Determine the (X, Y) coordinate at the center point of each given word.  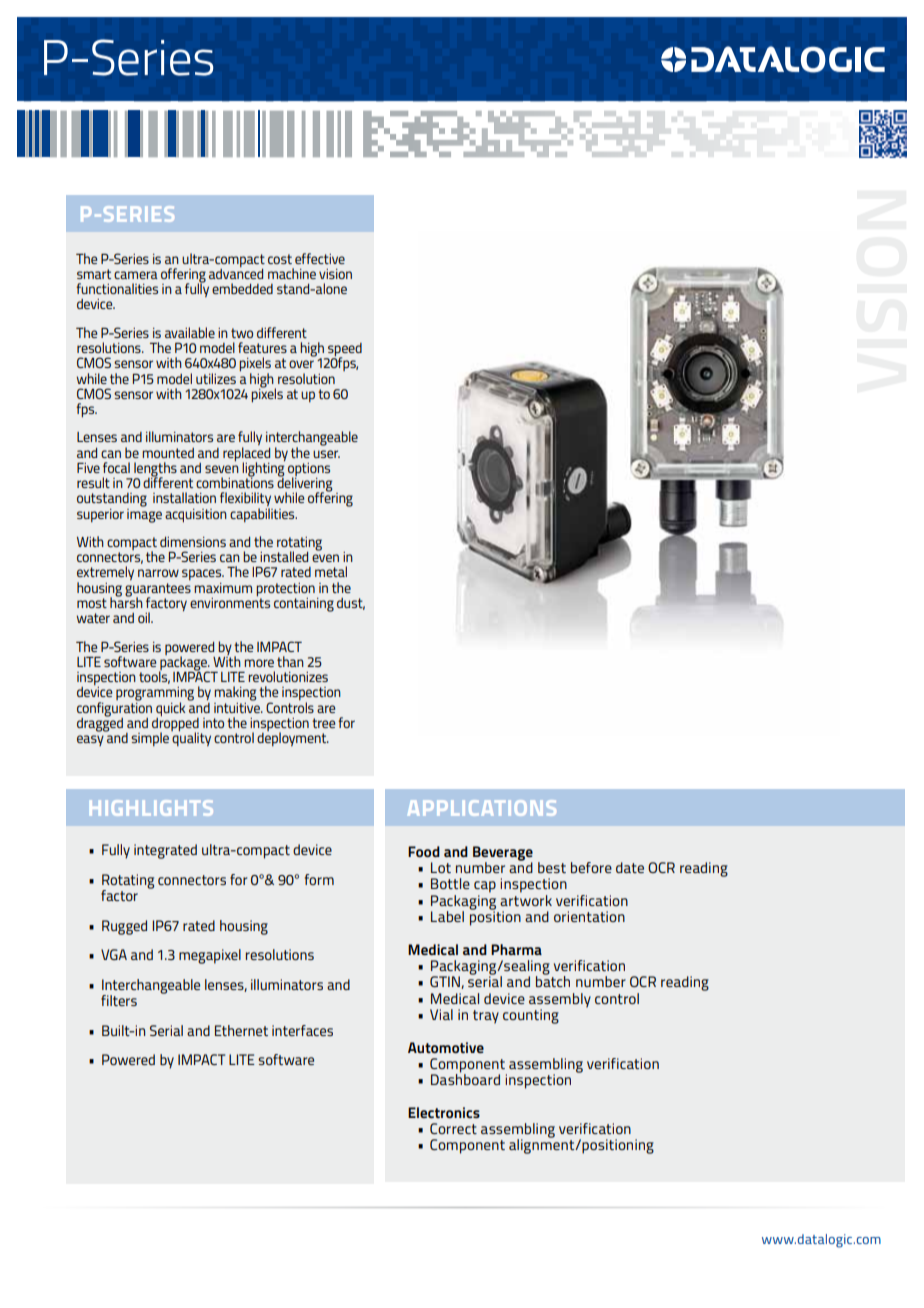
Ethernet (241, 1030)
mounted (168, 453)
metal (331, 571)
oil (145, 617)
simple (150, 739)
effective (320, 258)
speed (344, 351)
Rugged (124, 927)
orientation (589, 916)
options (309, 471)
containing (304, 605)
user (326, 454)
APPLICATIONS (482, 808)
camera (136, 275)
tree (323, 723)
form (319, 879)
